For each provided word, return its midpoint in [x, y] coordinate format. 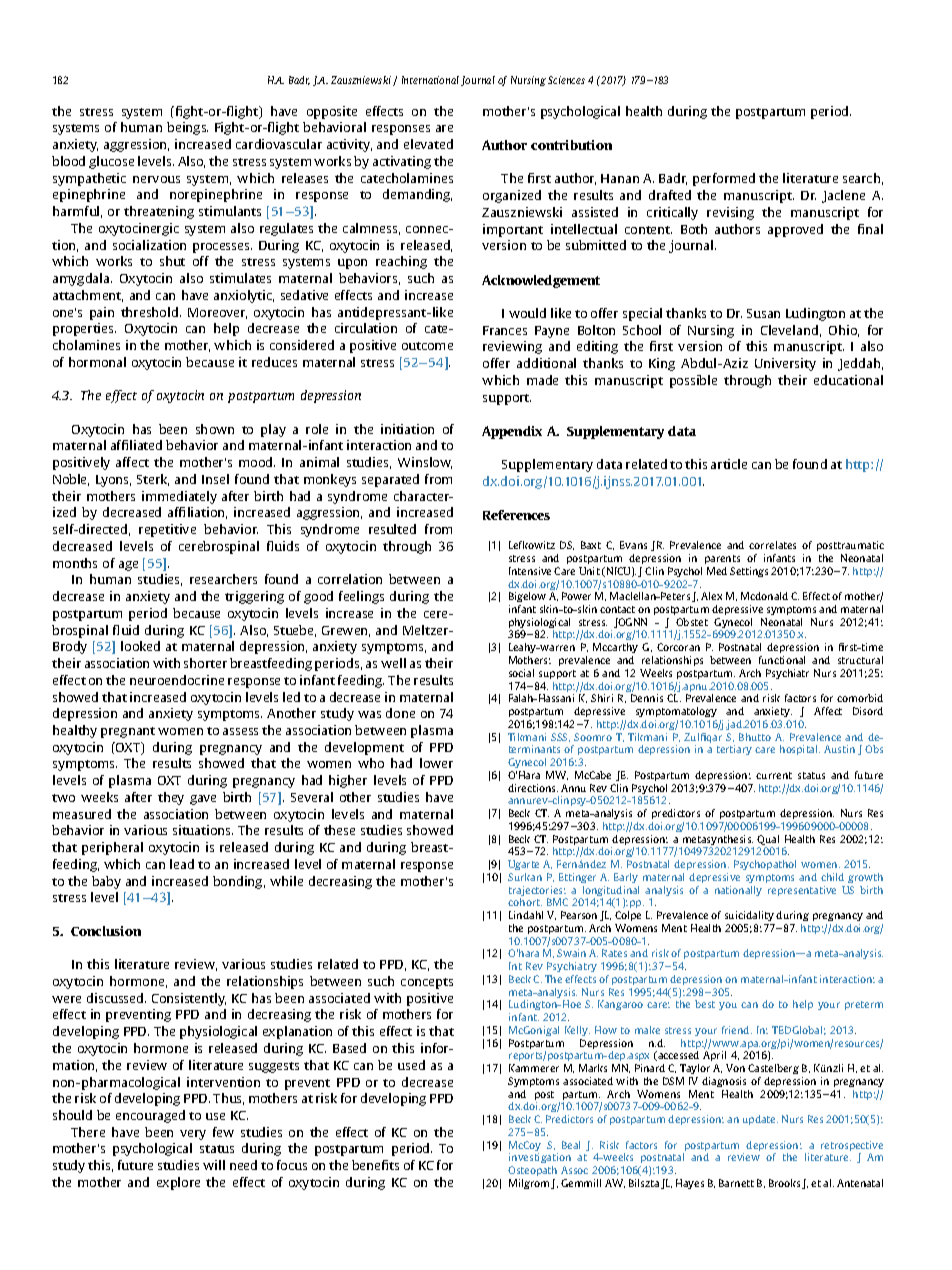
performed [724, 179]
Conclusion [106, 931]
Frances [505, 330]
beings [187, 128]
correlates [772, 545]
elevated [428, 144]
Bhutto [755, 737]
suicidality [749, 916]
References [516, 515]
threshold [151, 312]
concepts [427, 983]
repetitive [167, 530]
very [193, 1135]
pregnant [128, 732]
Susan [763, 313]
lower [436, 763]
